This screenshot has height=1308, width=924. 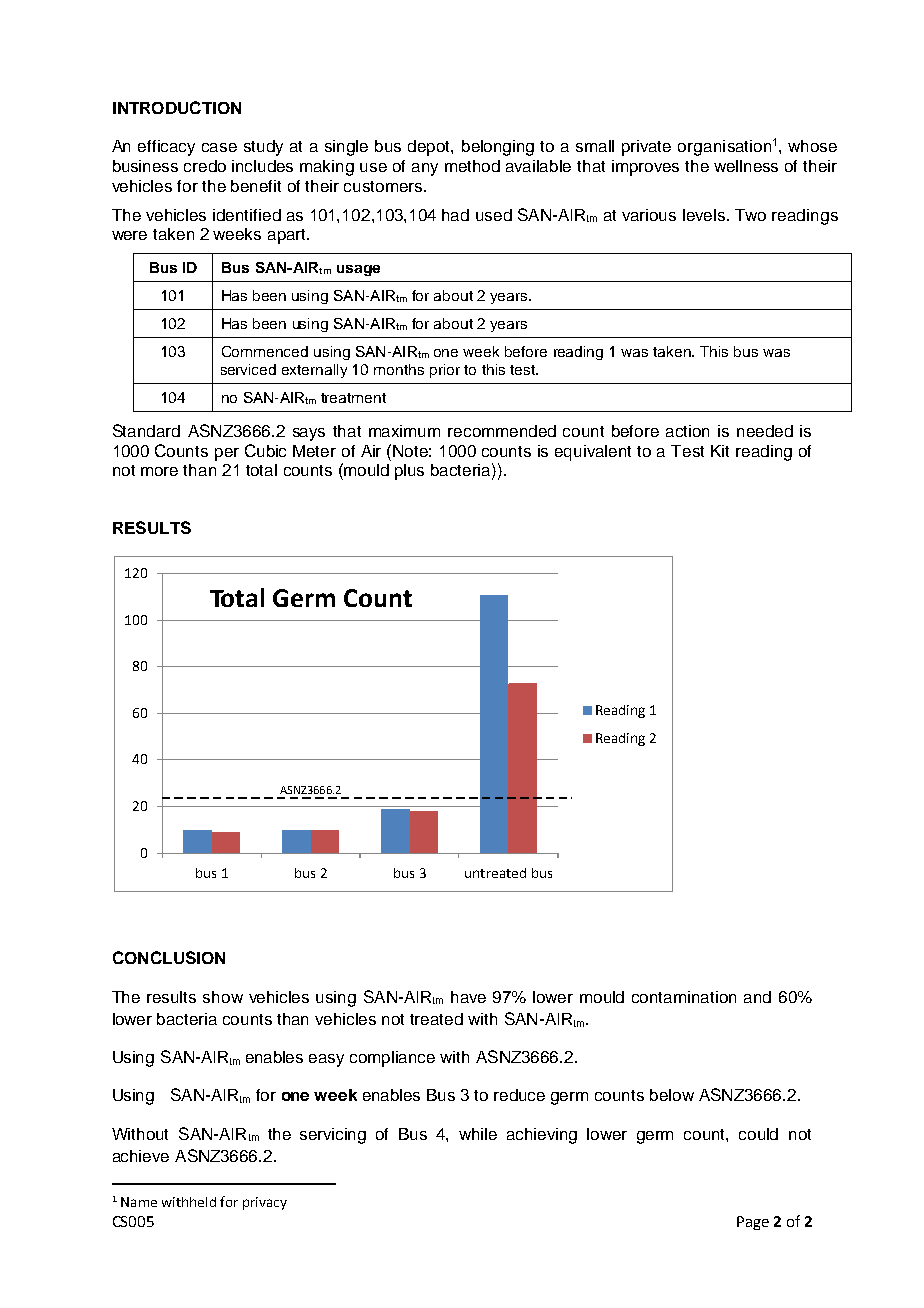 What do you see at coordinates (684, 997) in the screenshot?
I see `contamination` at bounding box center [684, 997].
